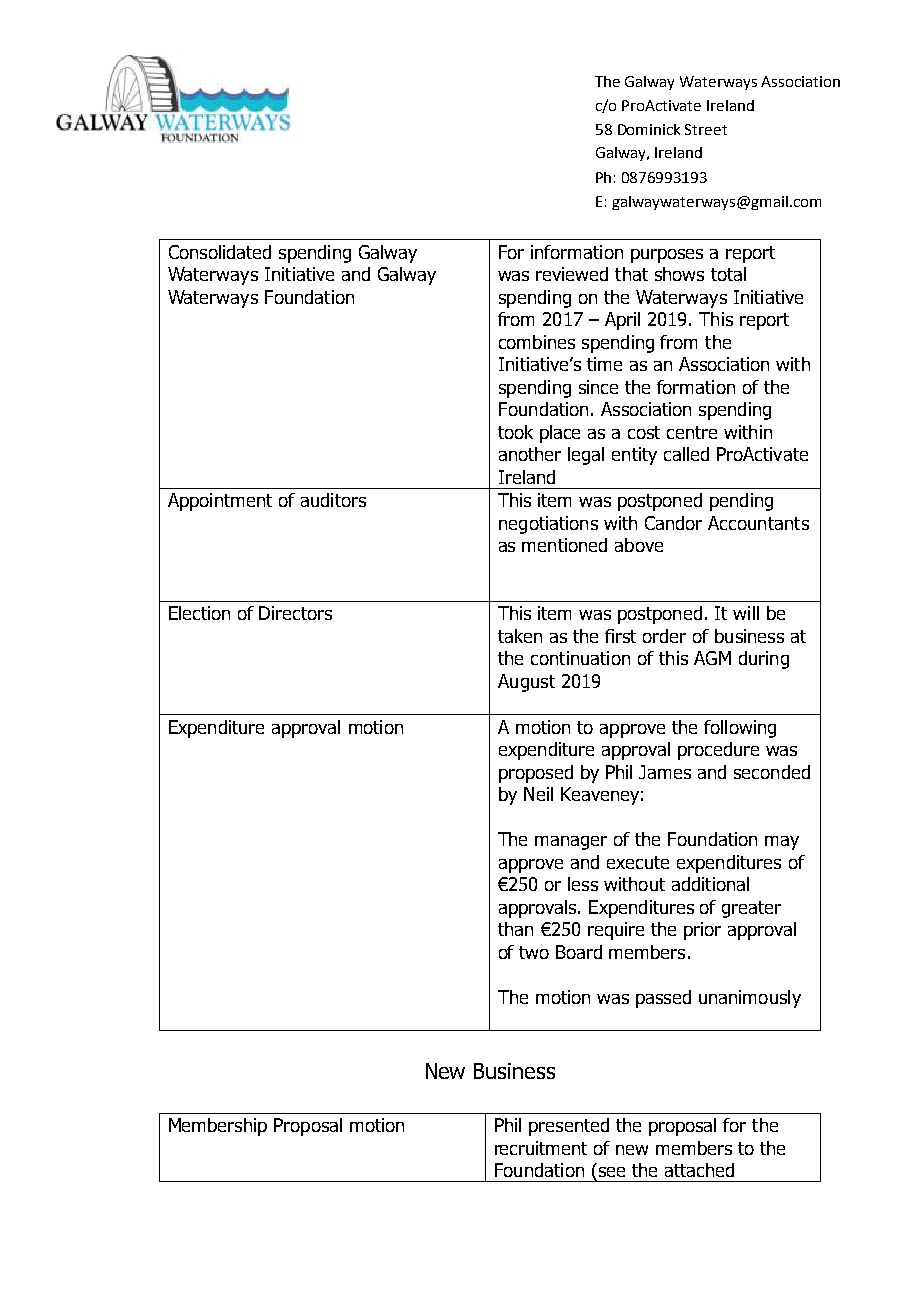  What do you see at coordinates (295, 613) in the screenshot?
I see `Directors` at bounding box center [295, 613].
